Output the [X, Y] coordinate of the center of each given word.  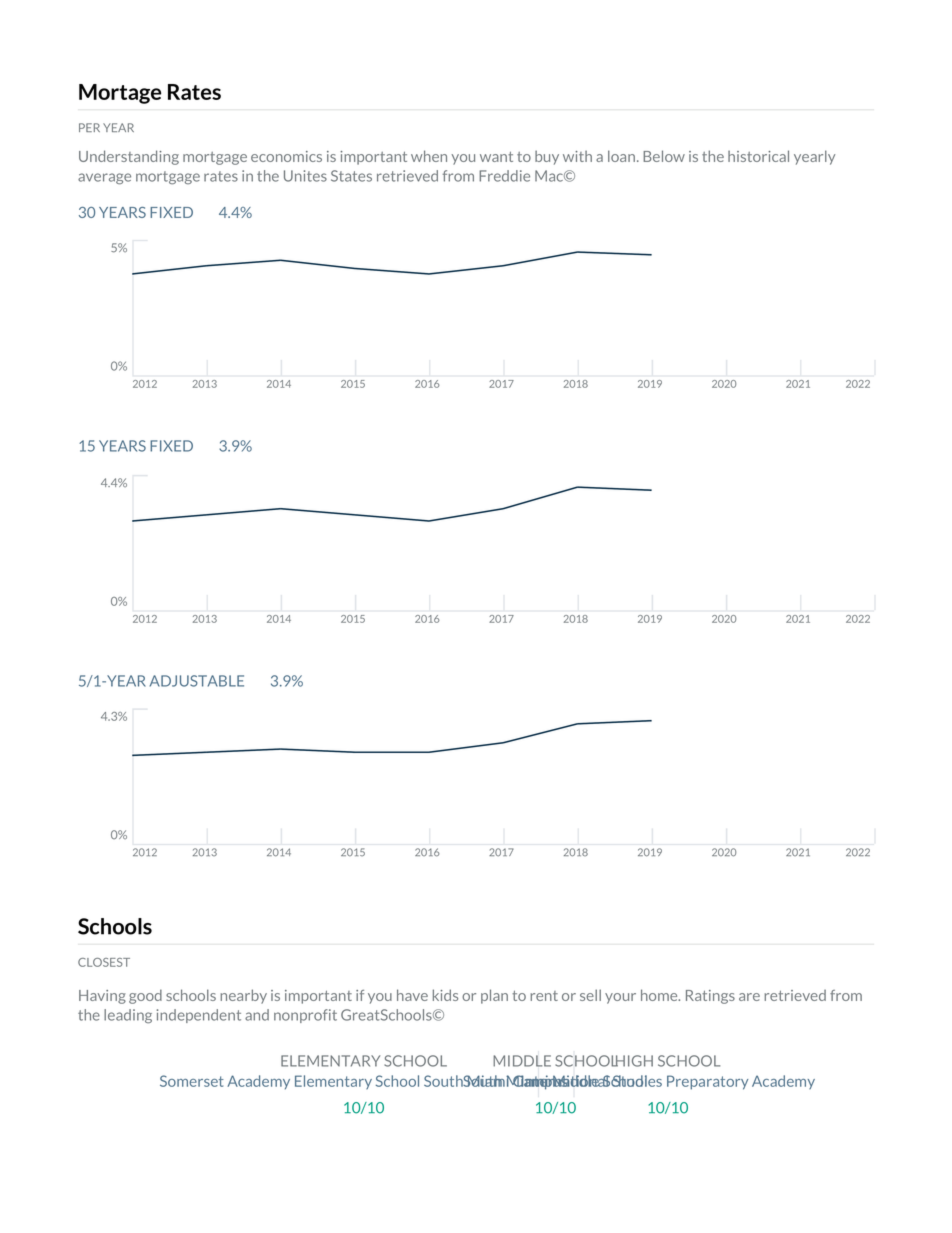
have [412, 995]
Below [664, 156]
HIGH [633, 1061]
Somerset [192, 1081]
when [429, 156]
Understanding [129, 157]
